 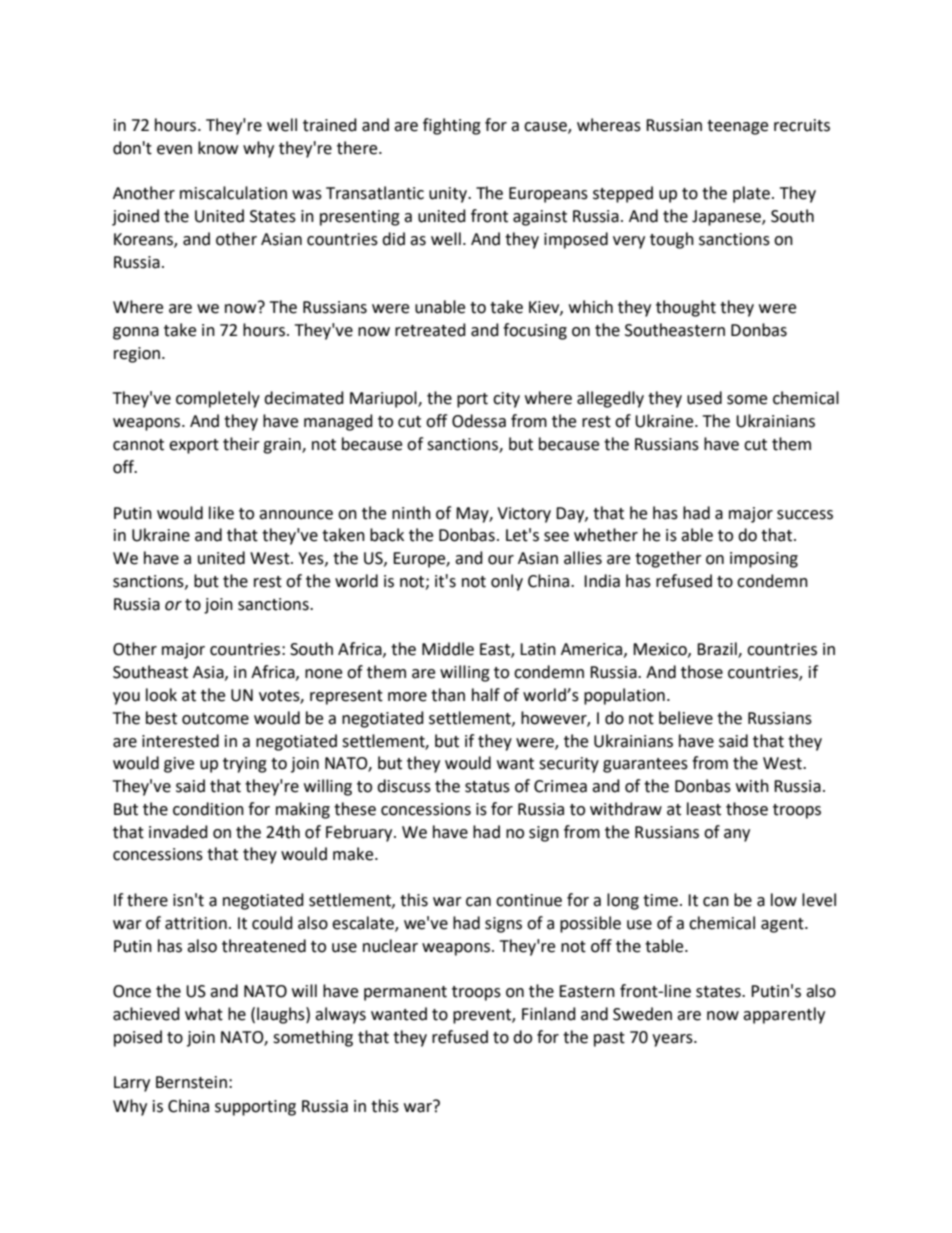 I want to click on fighting, so click(x=452, y=126).
